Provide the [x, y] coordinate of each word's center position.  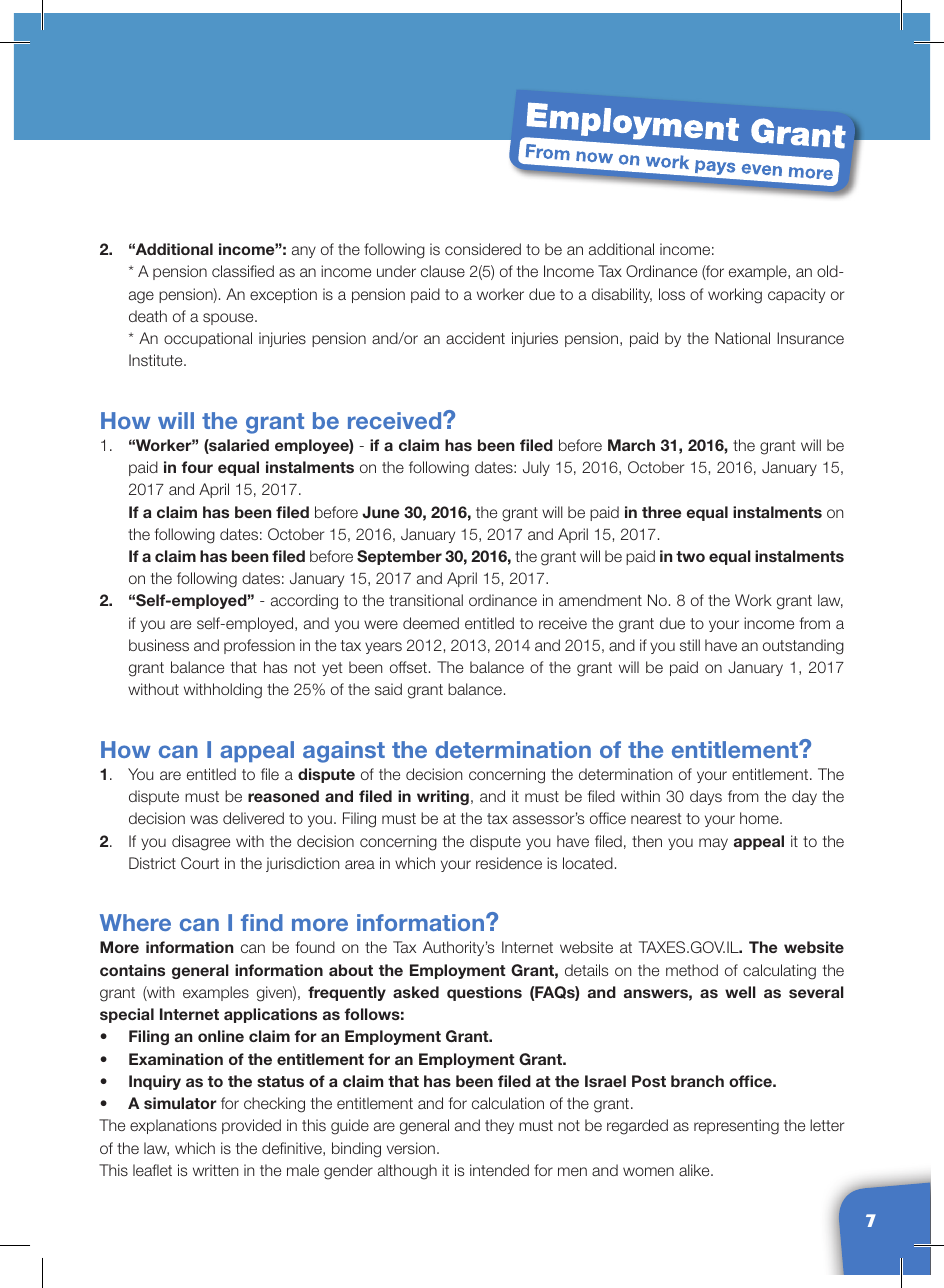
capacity [796, 295]
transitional [426, 600]
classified [243, 271]
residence [509, 863]
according [304, 602]
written [215, 1170]
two [690, 556]
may [713, 844]
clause [443, 271]
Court [200, 863]
